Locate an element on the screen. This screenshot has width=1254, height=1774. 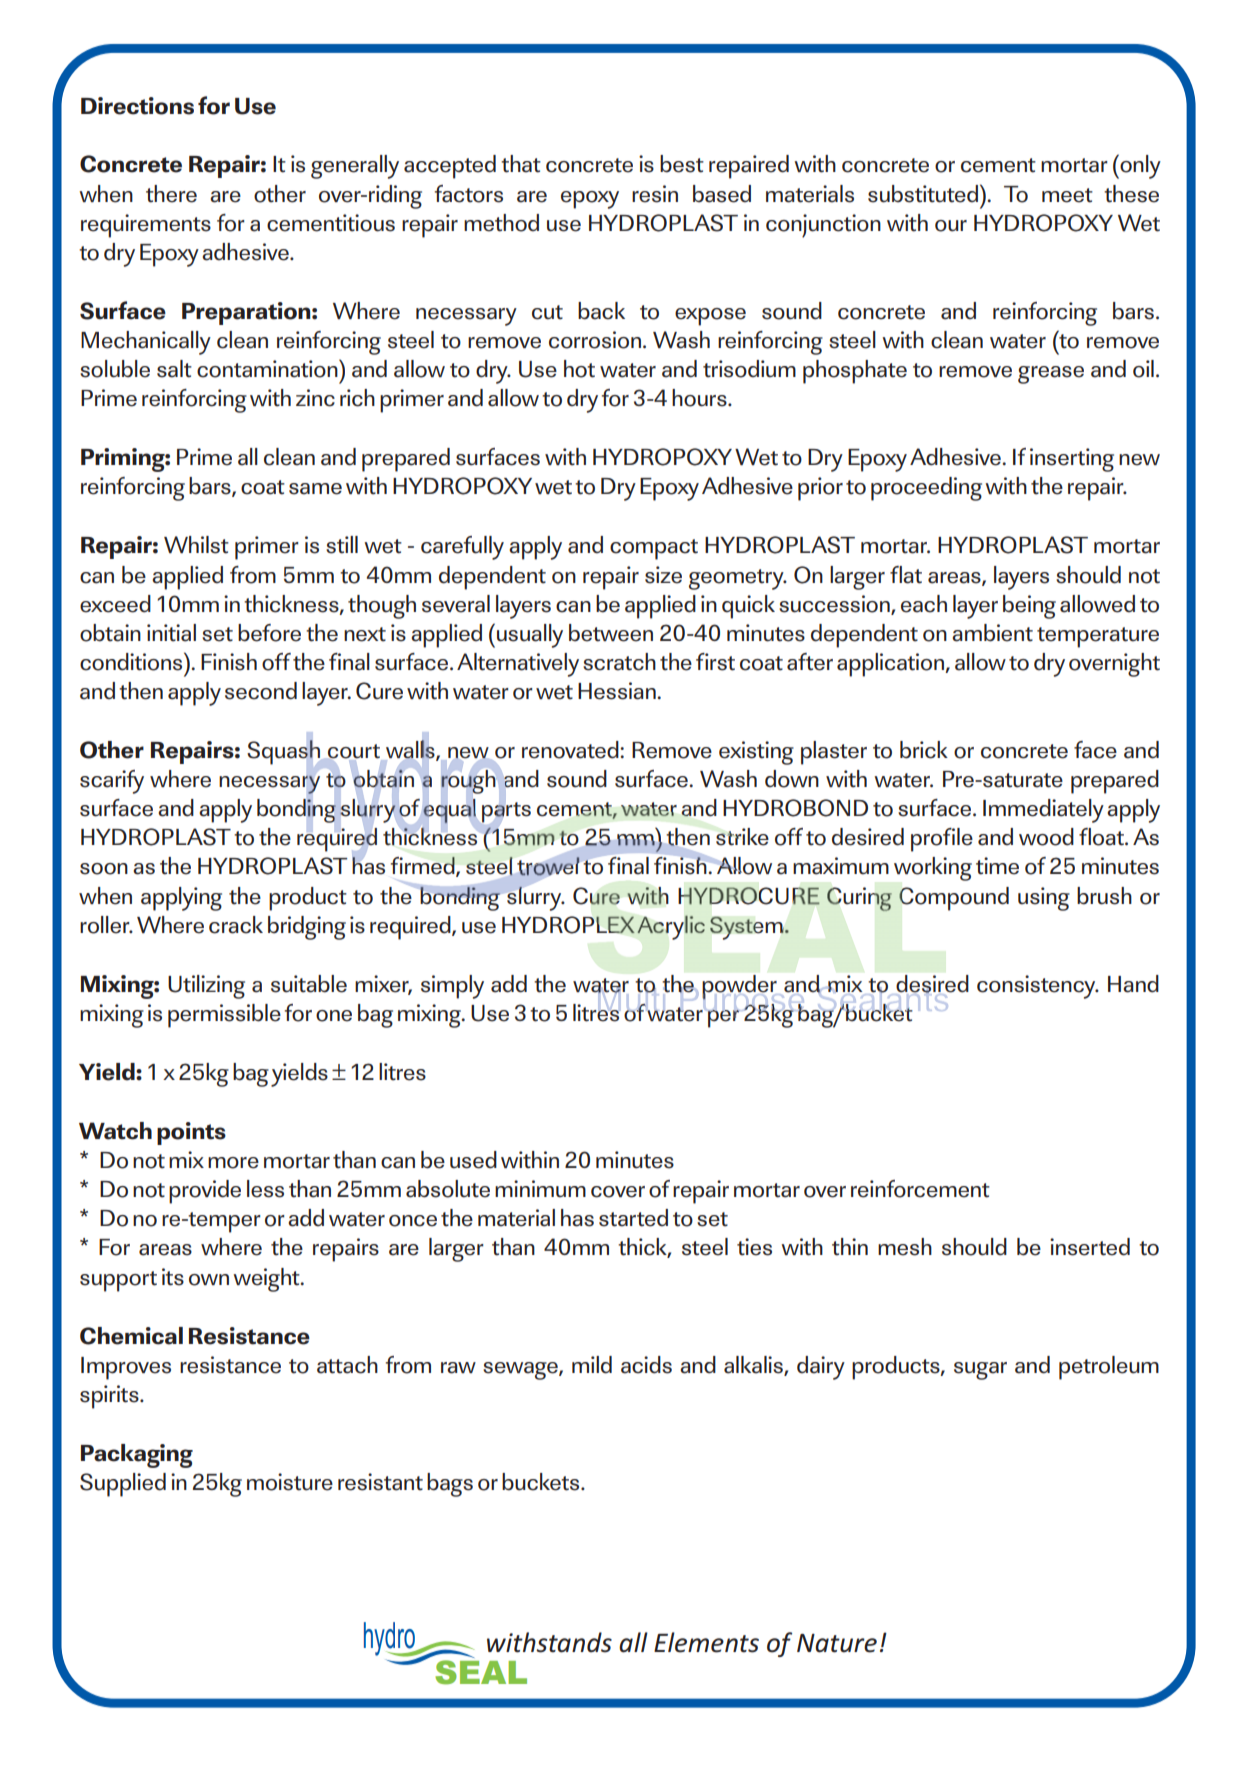
Acrylic is located at coordinates (671, 928).
